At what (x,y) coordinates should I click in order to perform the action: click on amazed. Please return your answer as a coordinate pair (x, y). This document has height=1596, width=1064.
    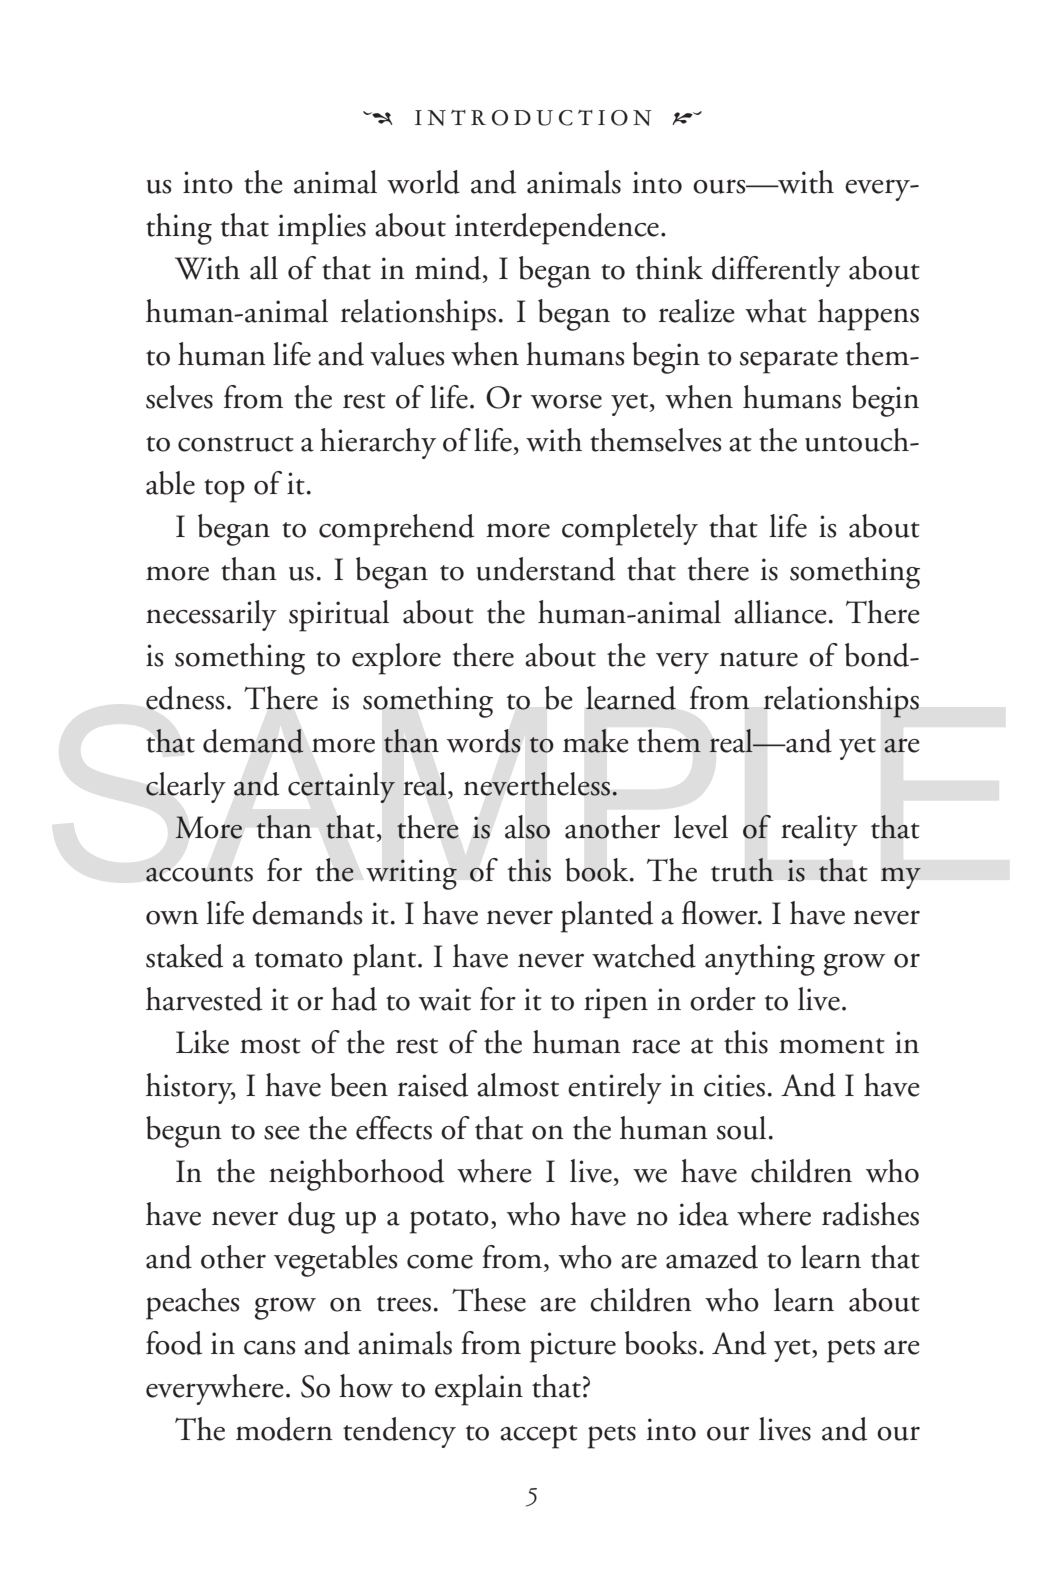
    Looking at the image, I should click on (712, 1257).
